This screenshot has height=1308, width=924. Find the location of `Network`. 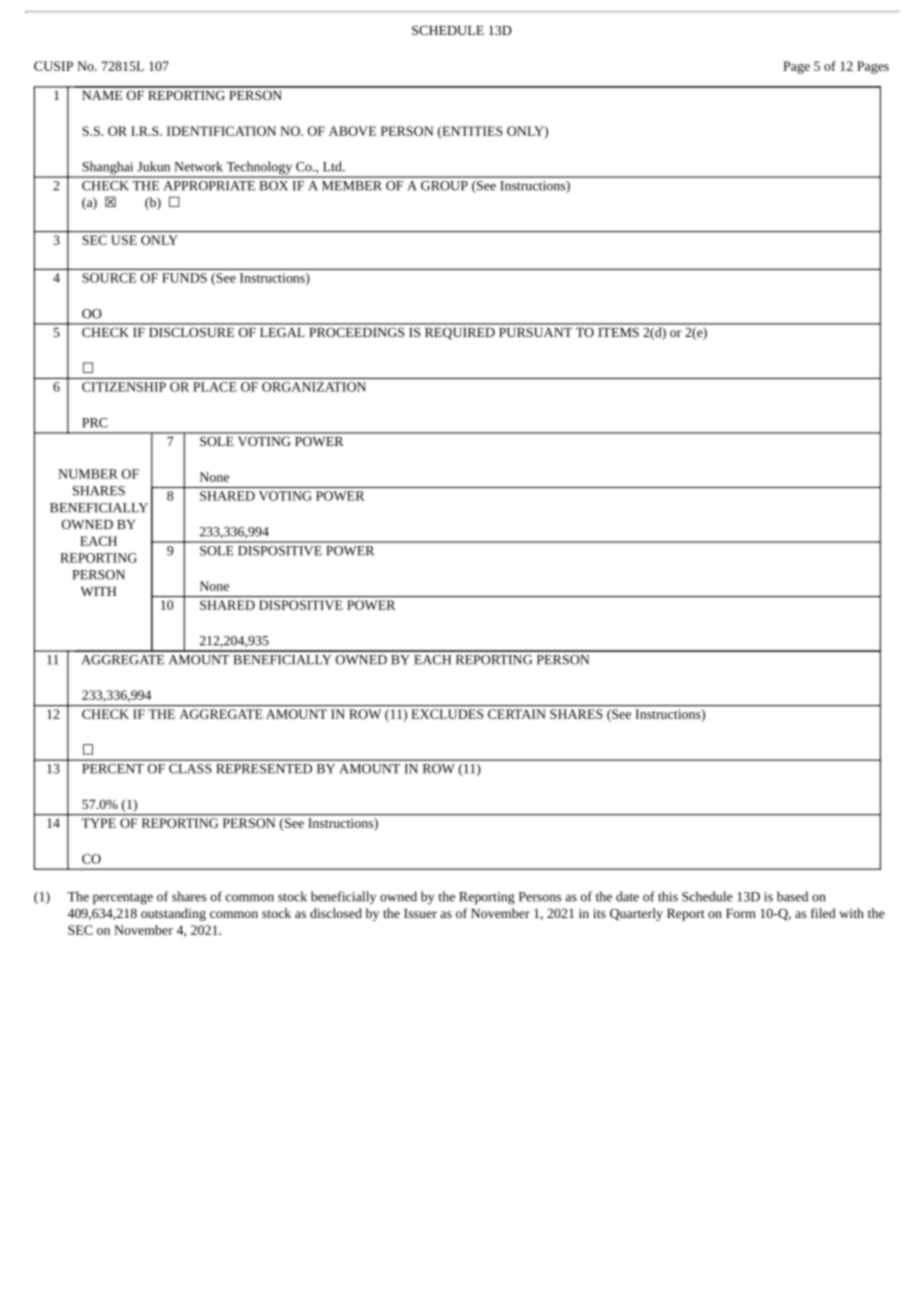

Network is located at coordinates (198, 166).
